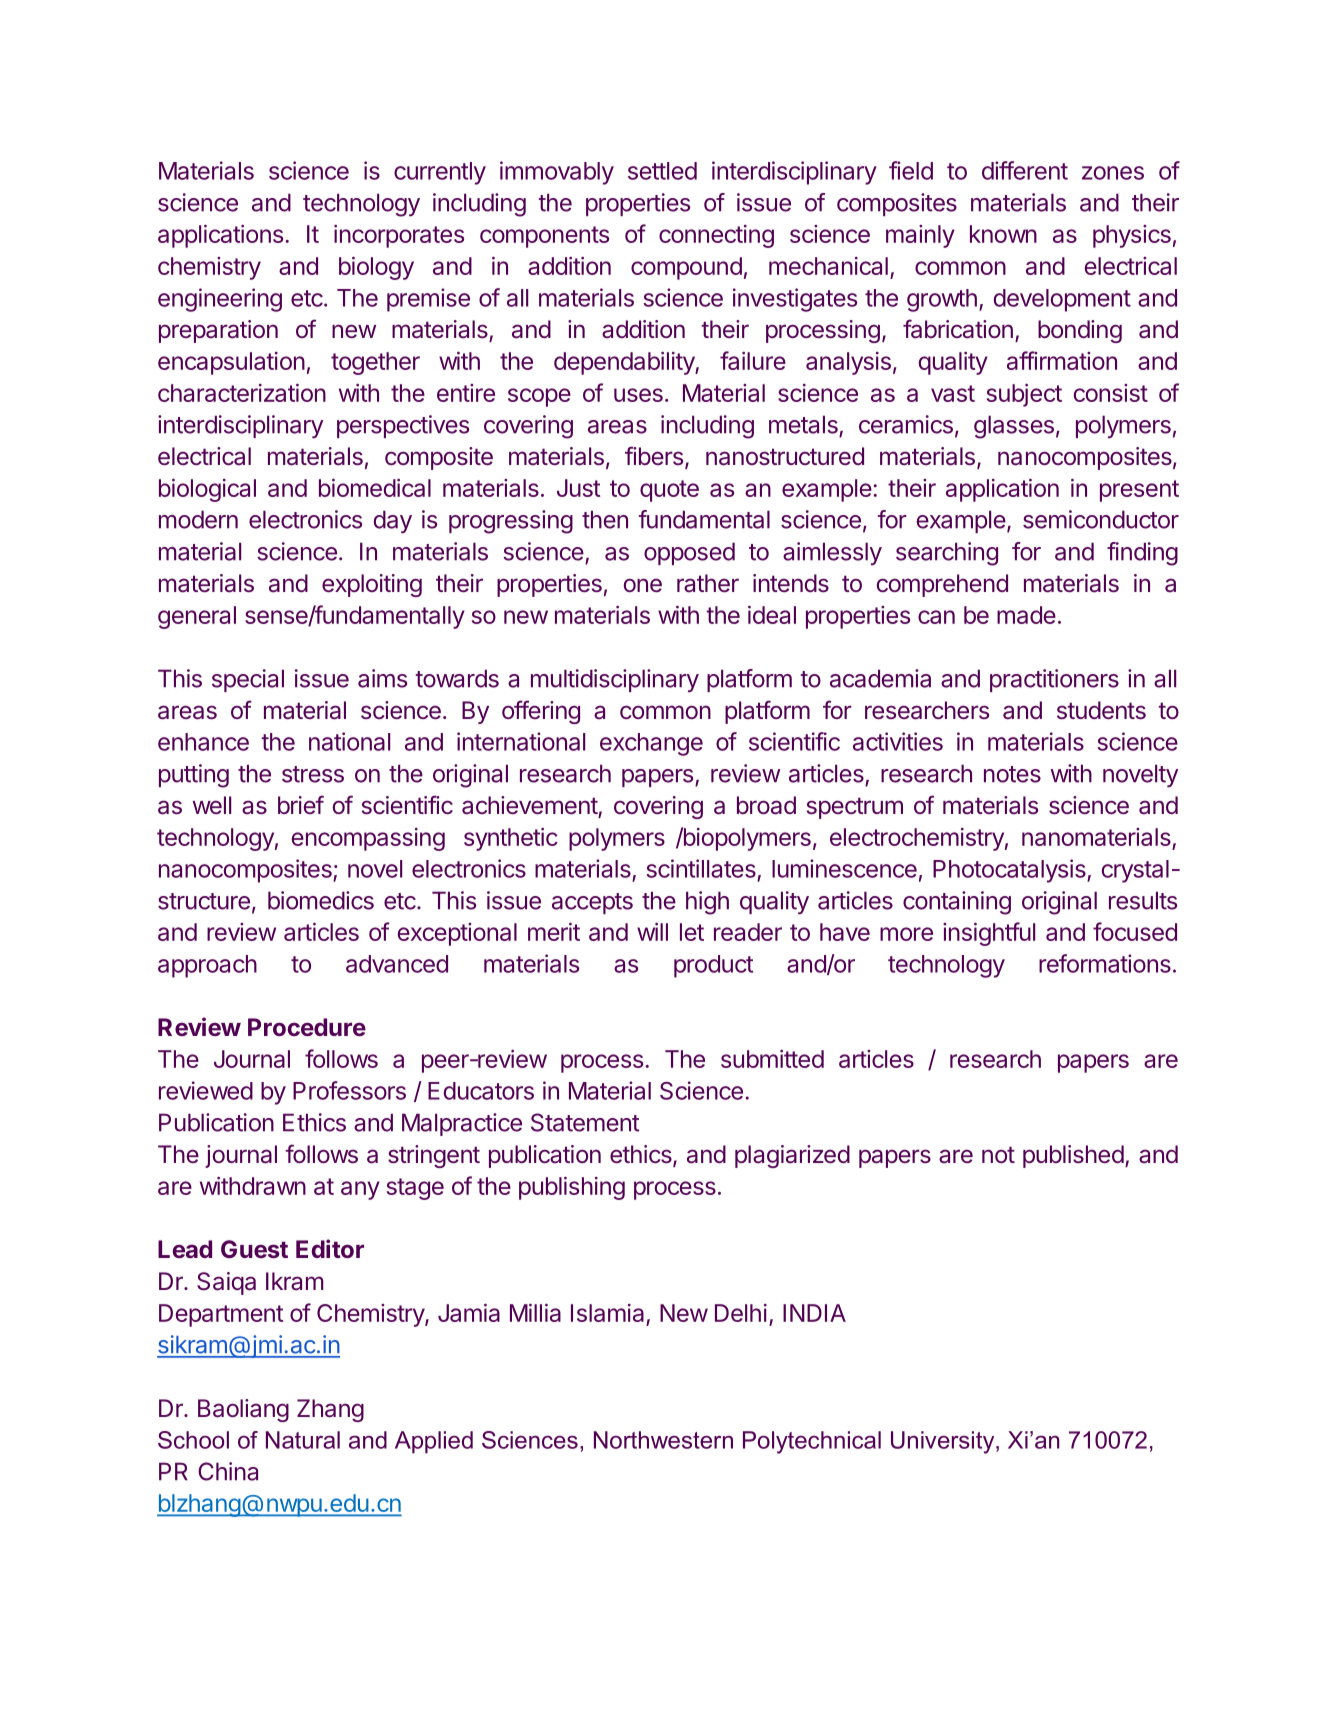  Describe the element at coordinates (989, 934) in the screenshot. I see `insightful` at that location.
